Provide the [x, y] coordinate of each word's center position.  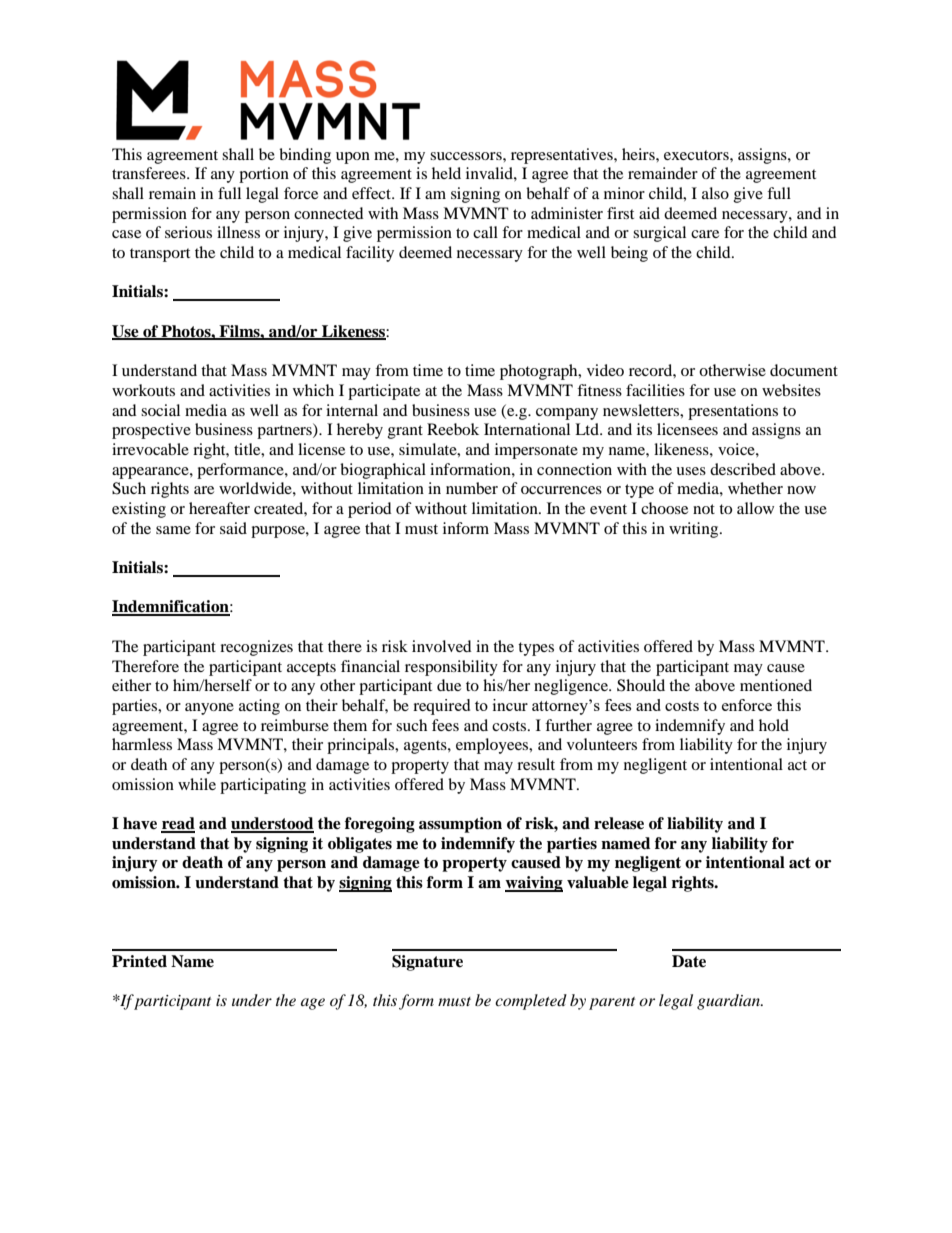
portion [264, 175]
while [197, 784]
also [715, 193]
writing [695, 530]
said [233, 528]
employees [493, 746]
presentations [733, 412]
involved [442, 646]
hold [774, 725]
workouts [143, 390]
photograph [540, 372]
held [446, 173]
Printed [139, 961]
